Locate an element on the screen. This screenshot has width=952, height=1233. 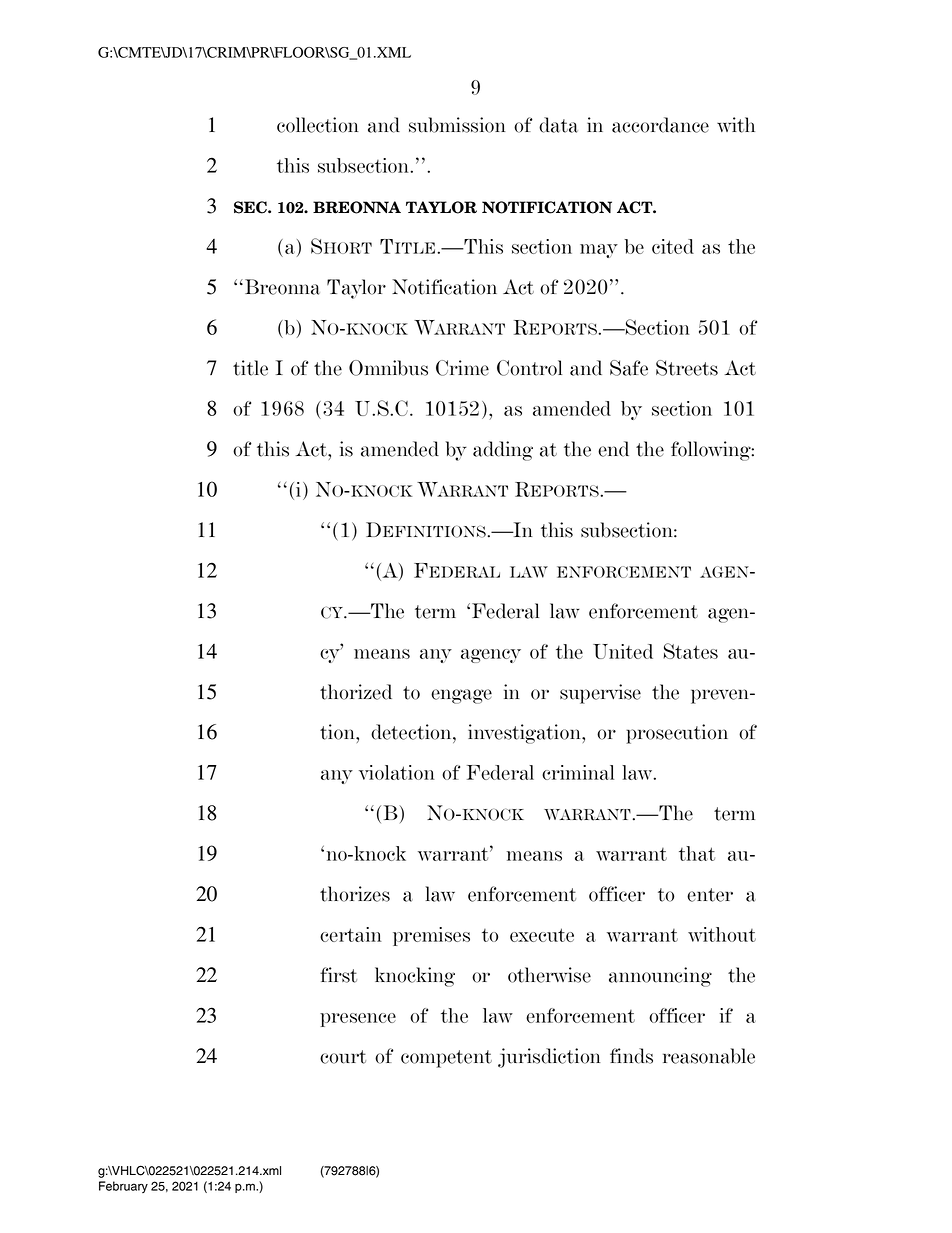
engage is located at coordinates (461, 696).
